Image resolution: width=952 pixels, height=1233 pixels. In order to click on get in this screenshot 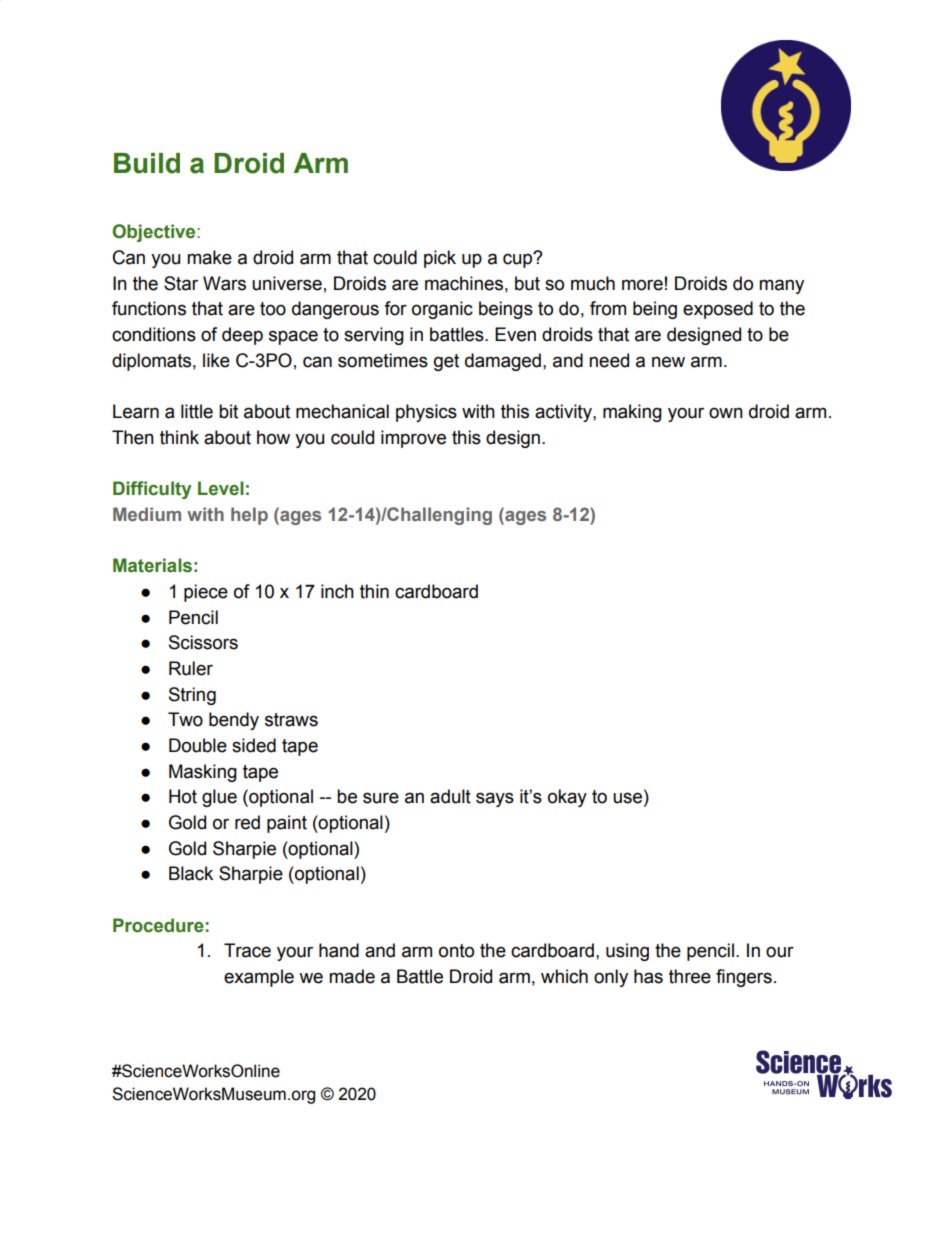, I will do `click(446, 362)`.
